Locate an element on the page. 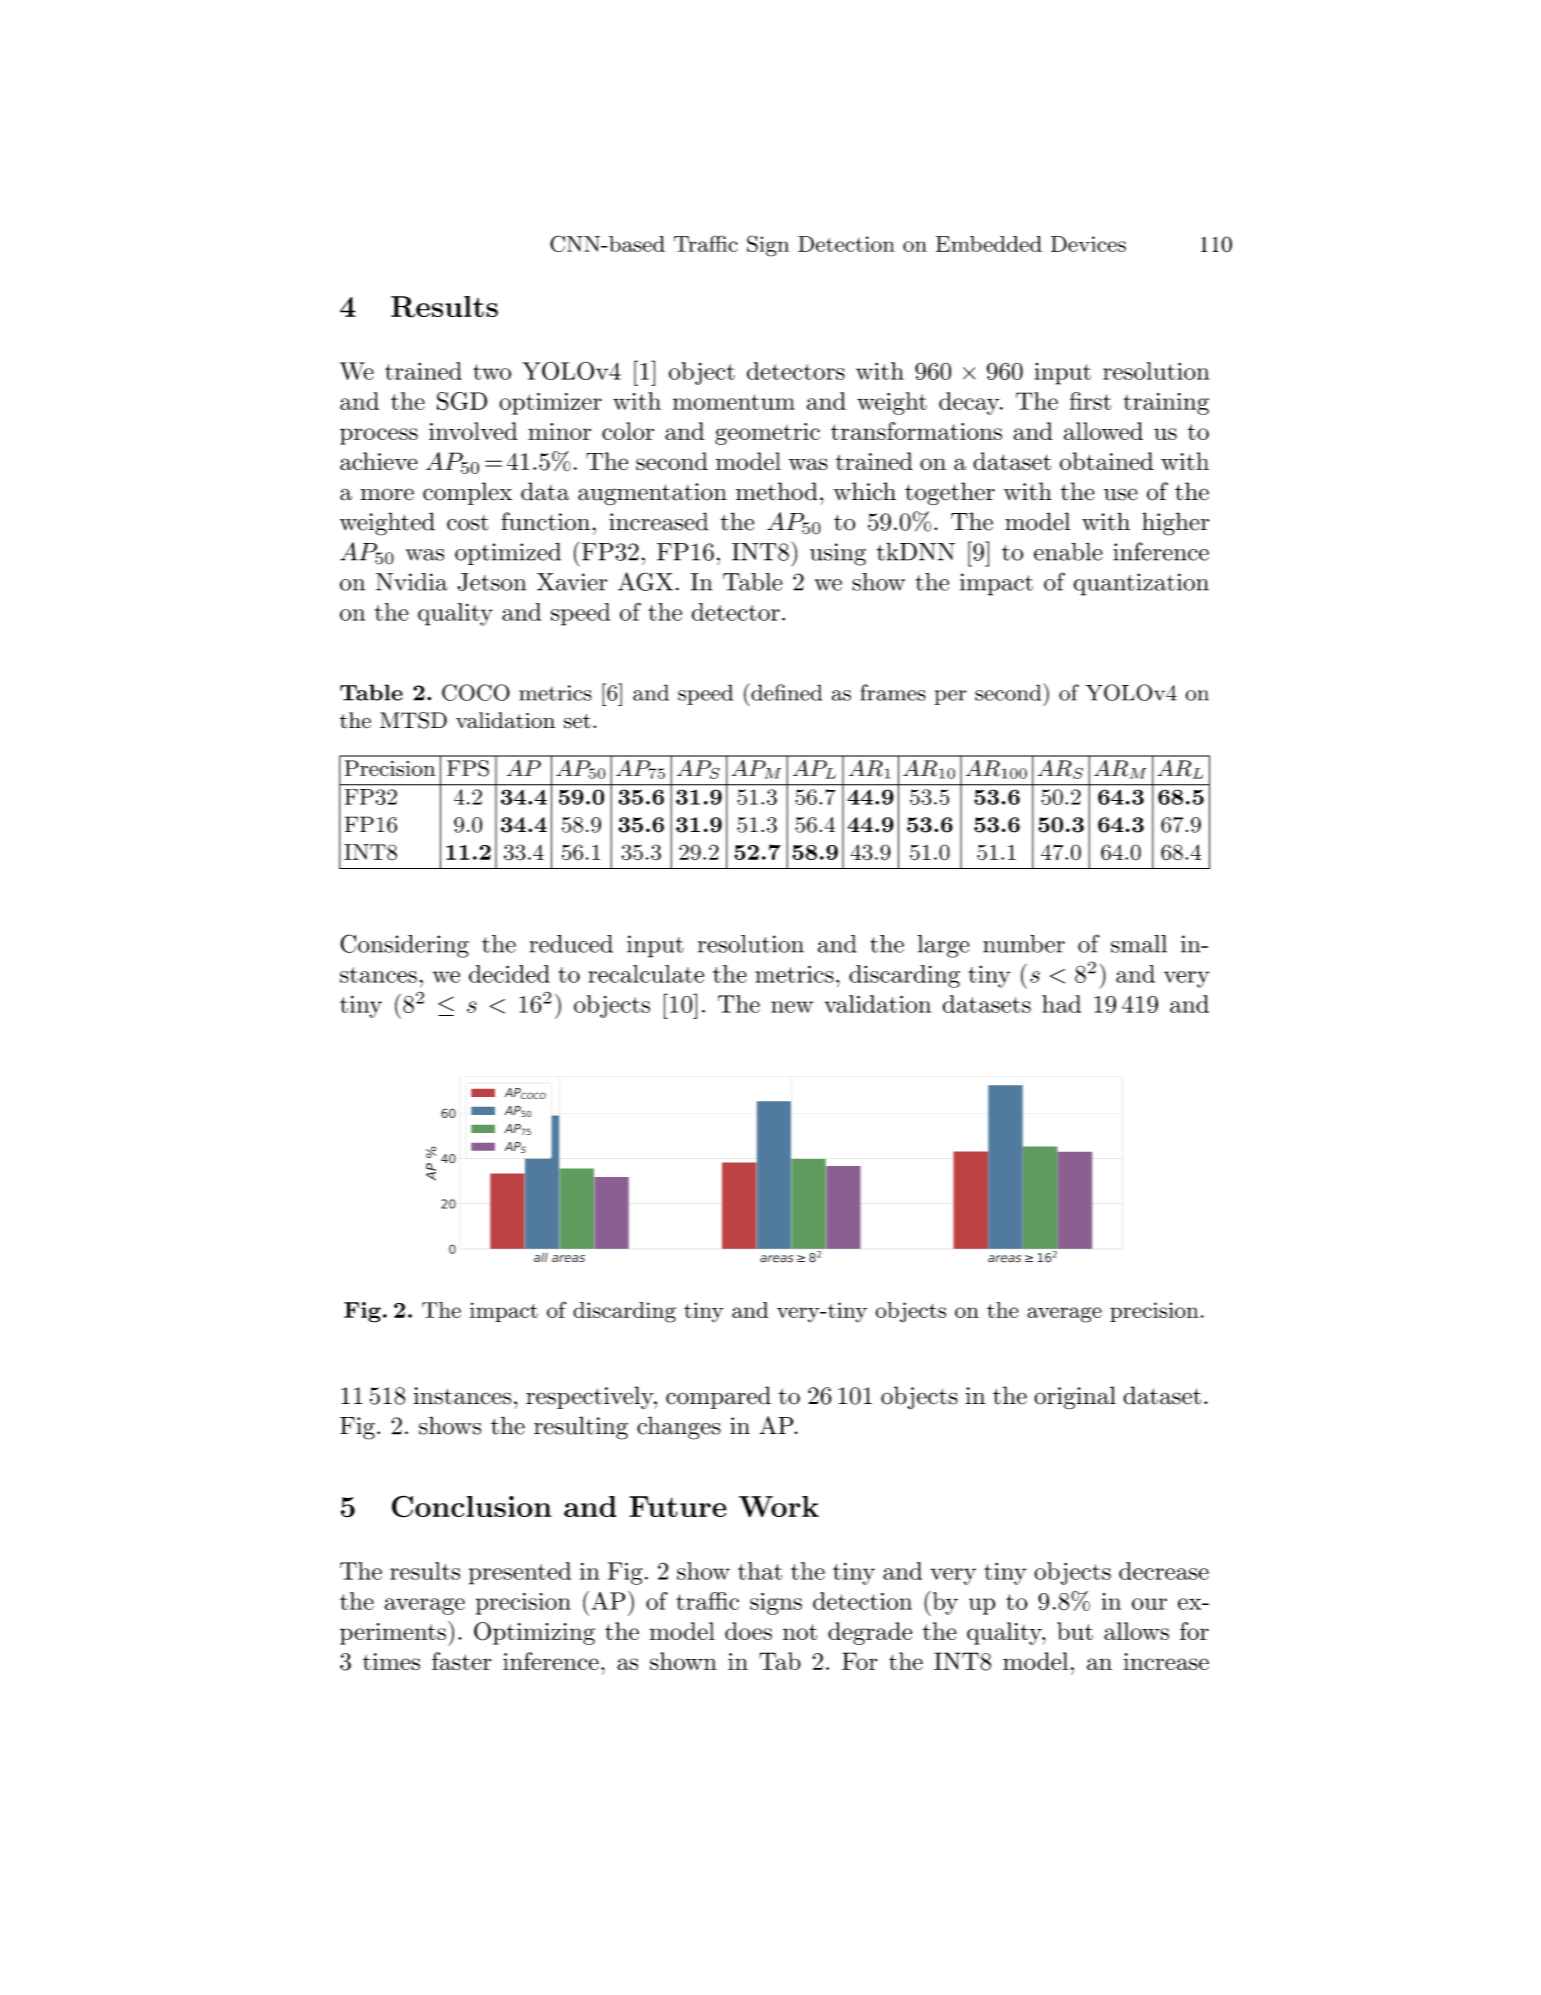  new is located at coordinates (792, 1007).
